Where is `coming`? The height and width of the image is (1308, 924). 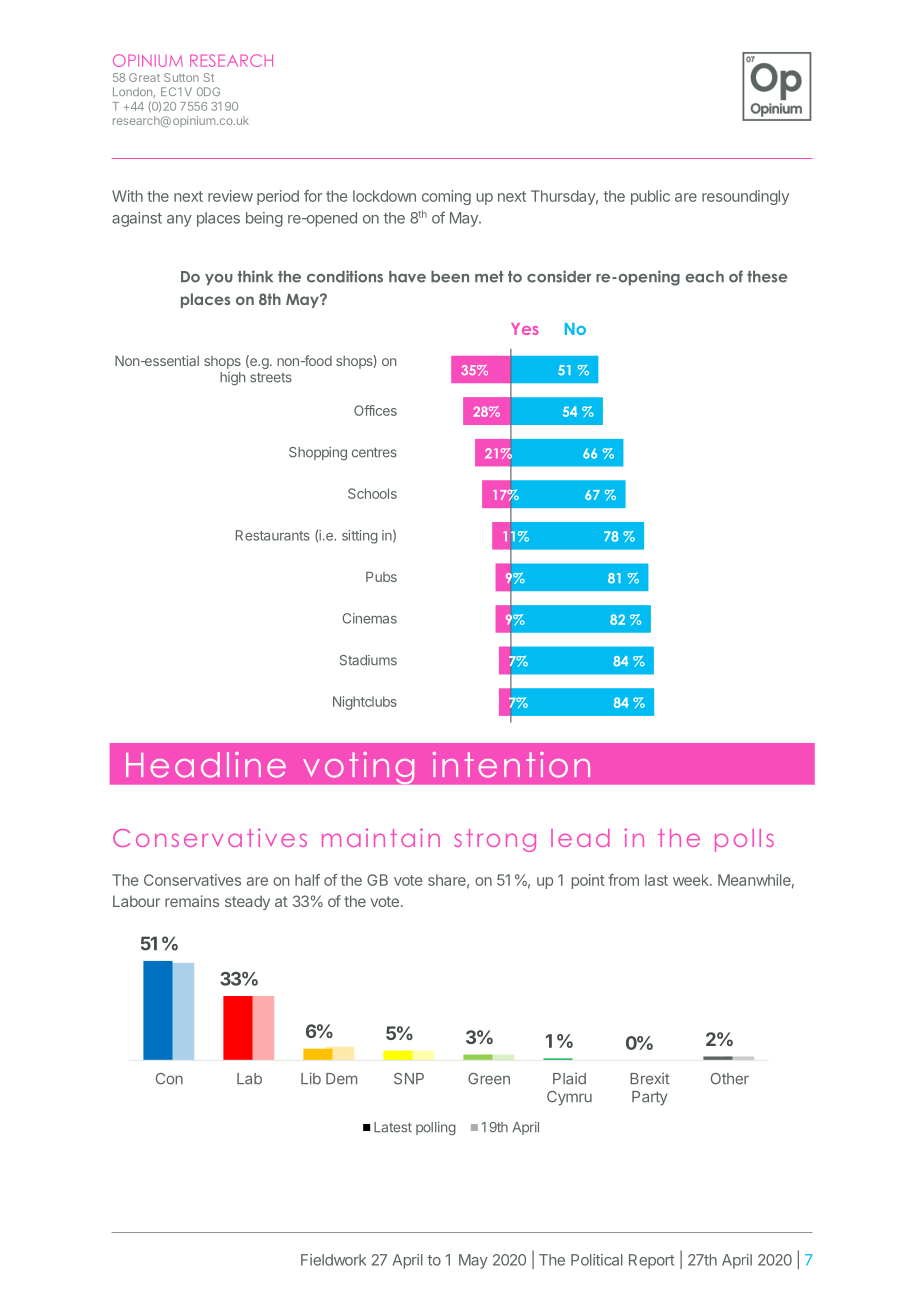
coming is located at coordinates (446, 197).
